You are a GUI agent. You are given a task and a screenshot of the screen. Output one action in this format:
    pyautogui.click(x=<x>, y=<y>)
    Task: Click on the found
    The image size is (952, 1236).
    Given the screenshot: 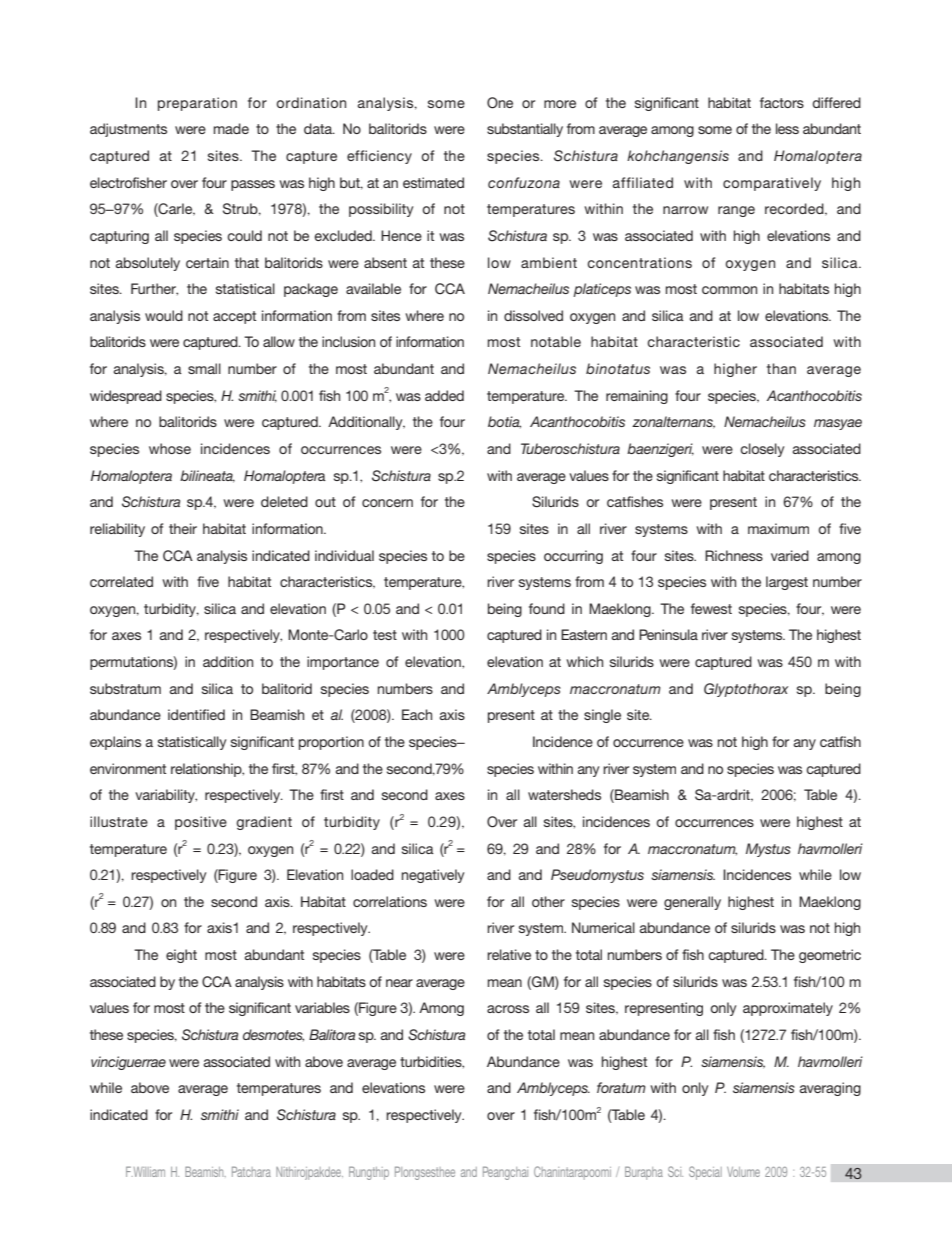 What is the action you would take?
    pyautogui.click(x=547, y=608)
